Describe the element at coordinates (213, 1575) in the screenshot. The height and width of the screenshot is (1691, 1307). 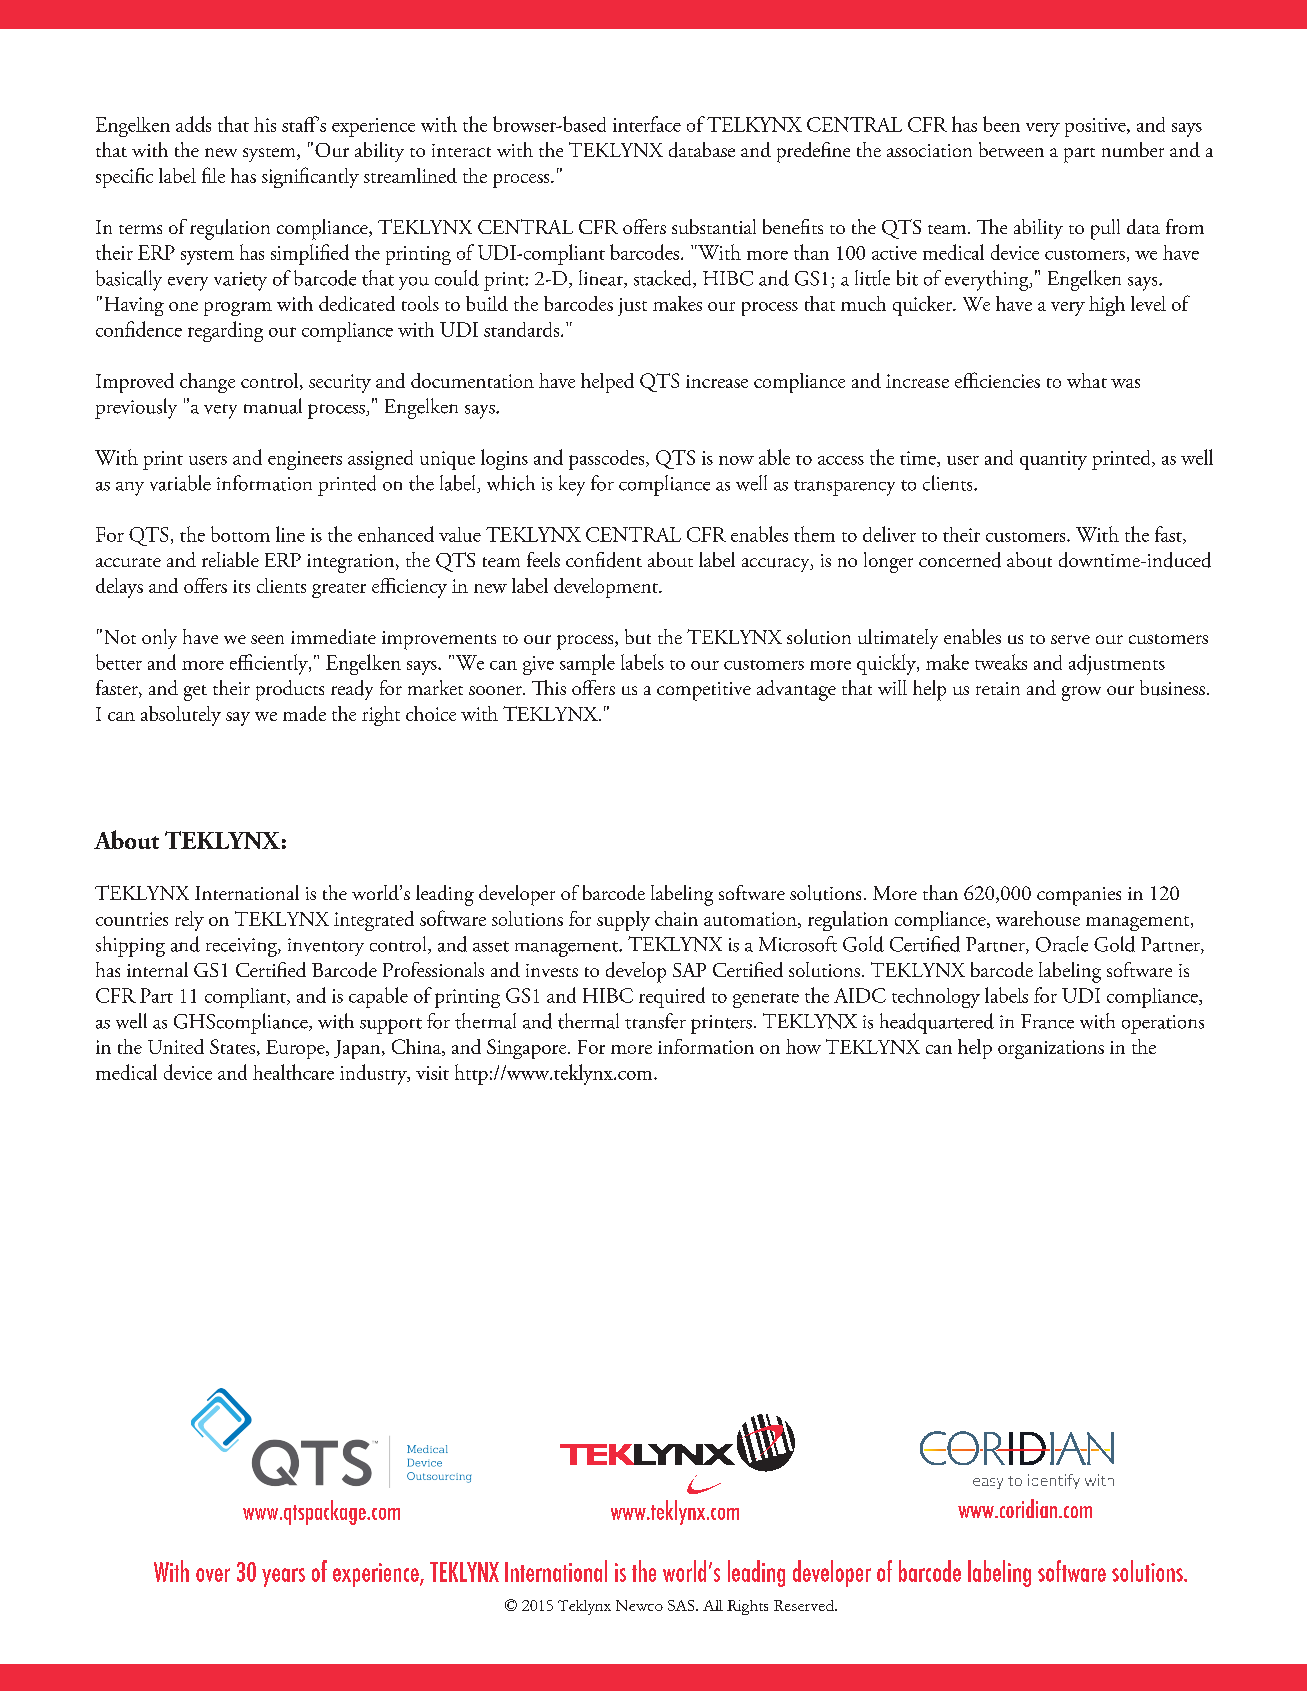
I see `over` at that location.
